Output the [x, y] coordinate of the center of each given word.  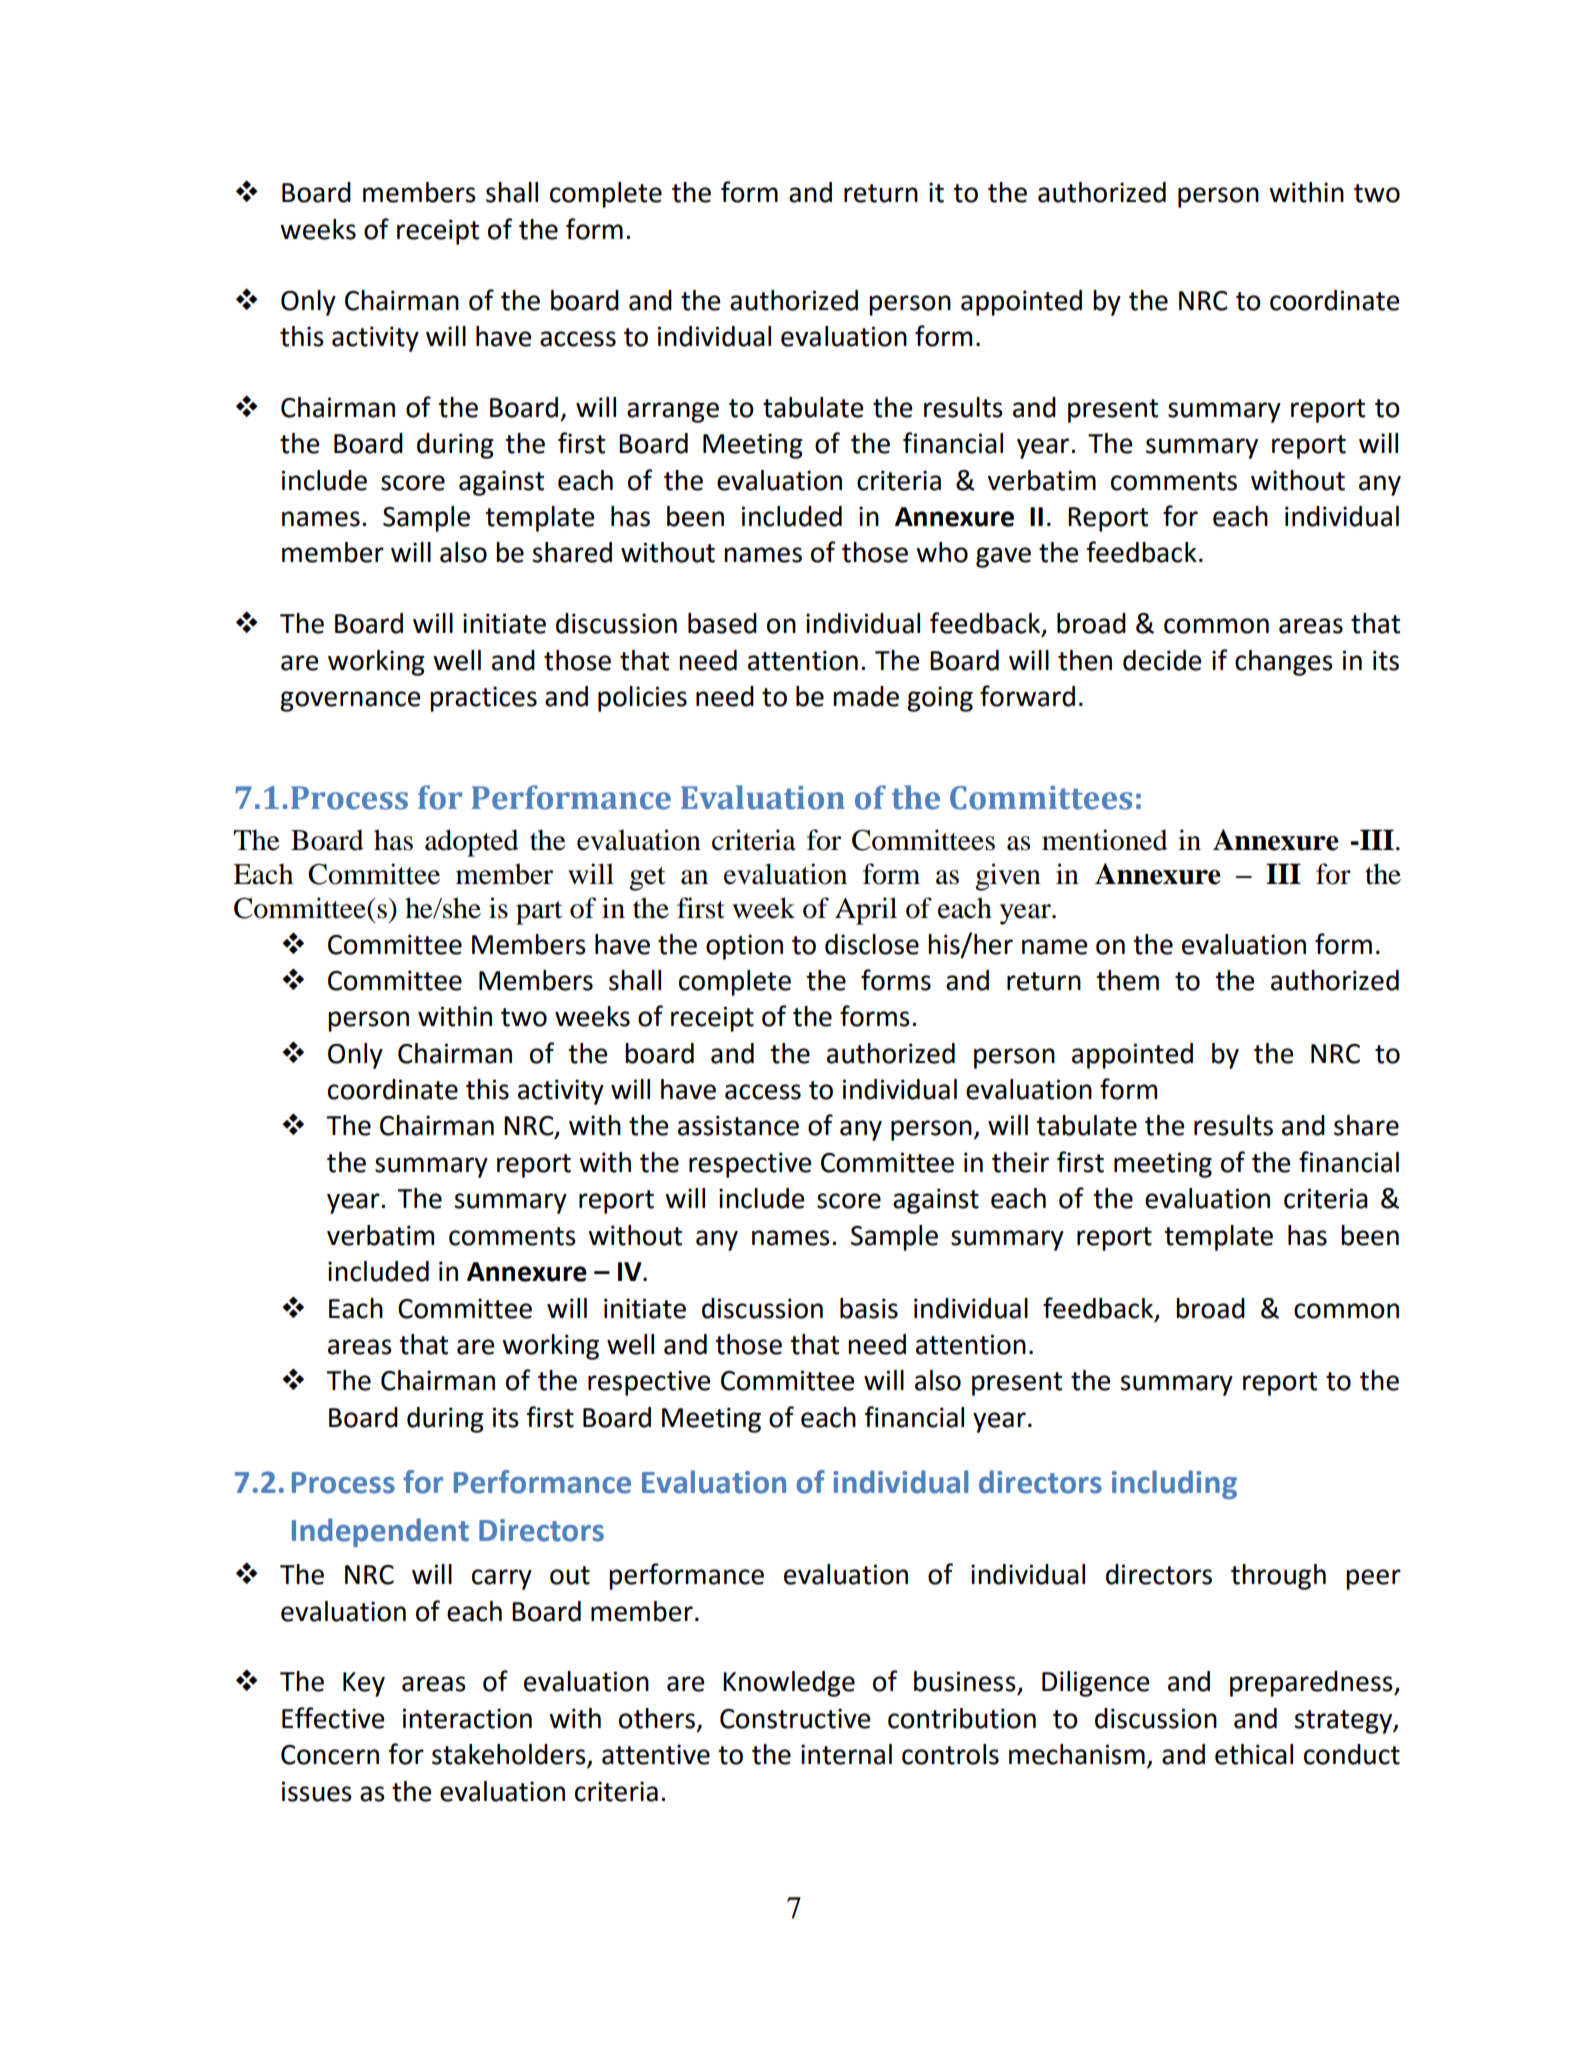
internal [846, 1754]
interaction [467, 1718]
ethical [1254, 1754]
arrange [673, 412]
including [1174, 1484]
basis [869, 1308]
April [866, 911]
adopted [472, 843]
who [942, 552]
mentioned [1105, 840]
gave [1003, 557]
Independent [380, 1532]
